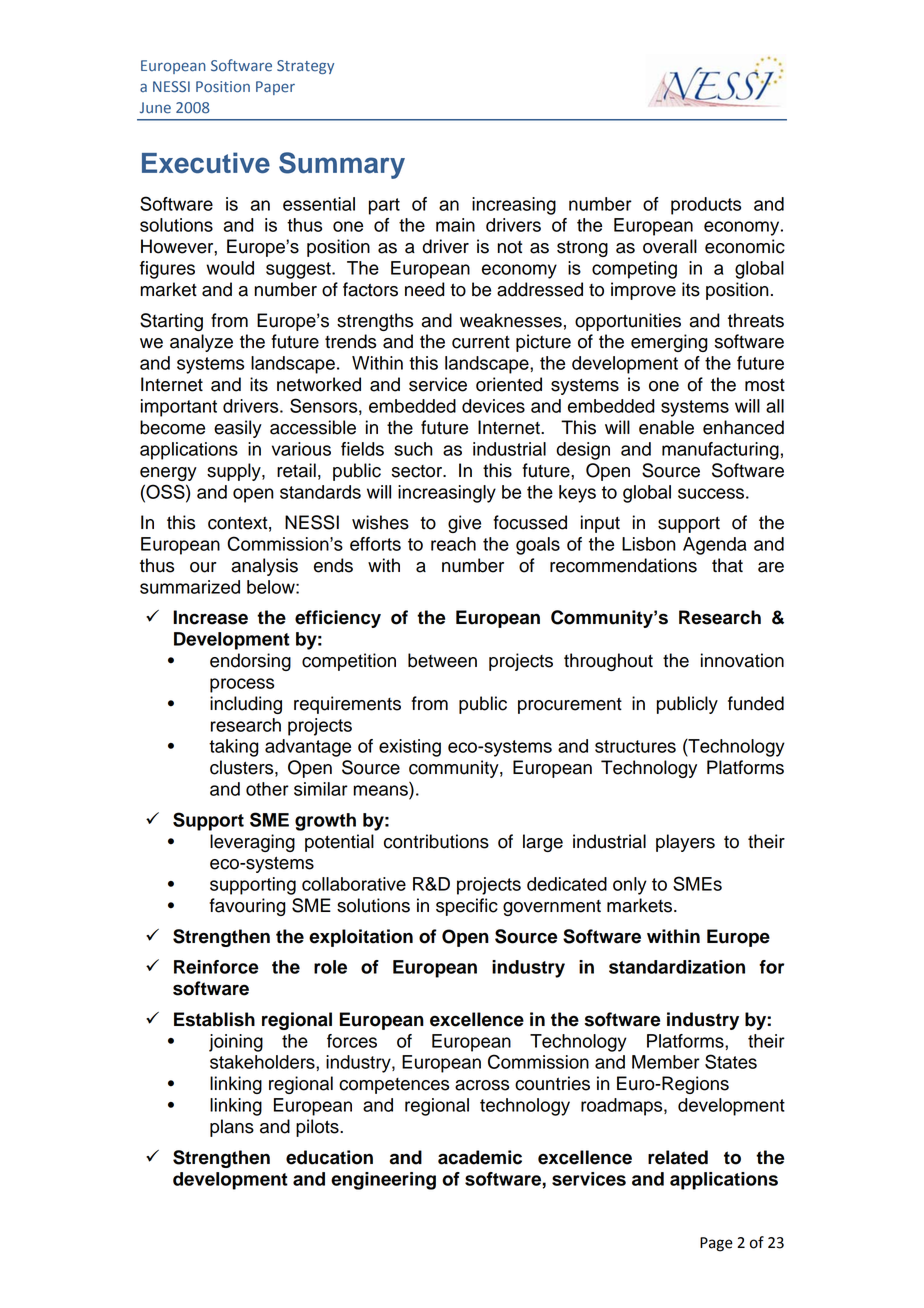 This screenshot has height=1308, width=924. I want to click on endorsing, so click(250, 662).
